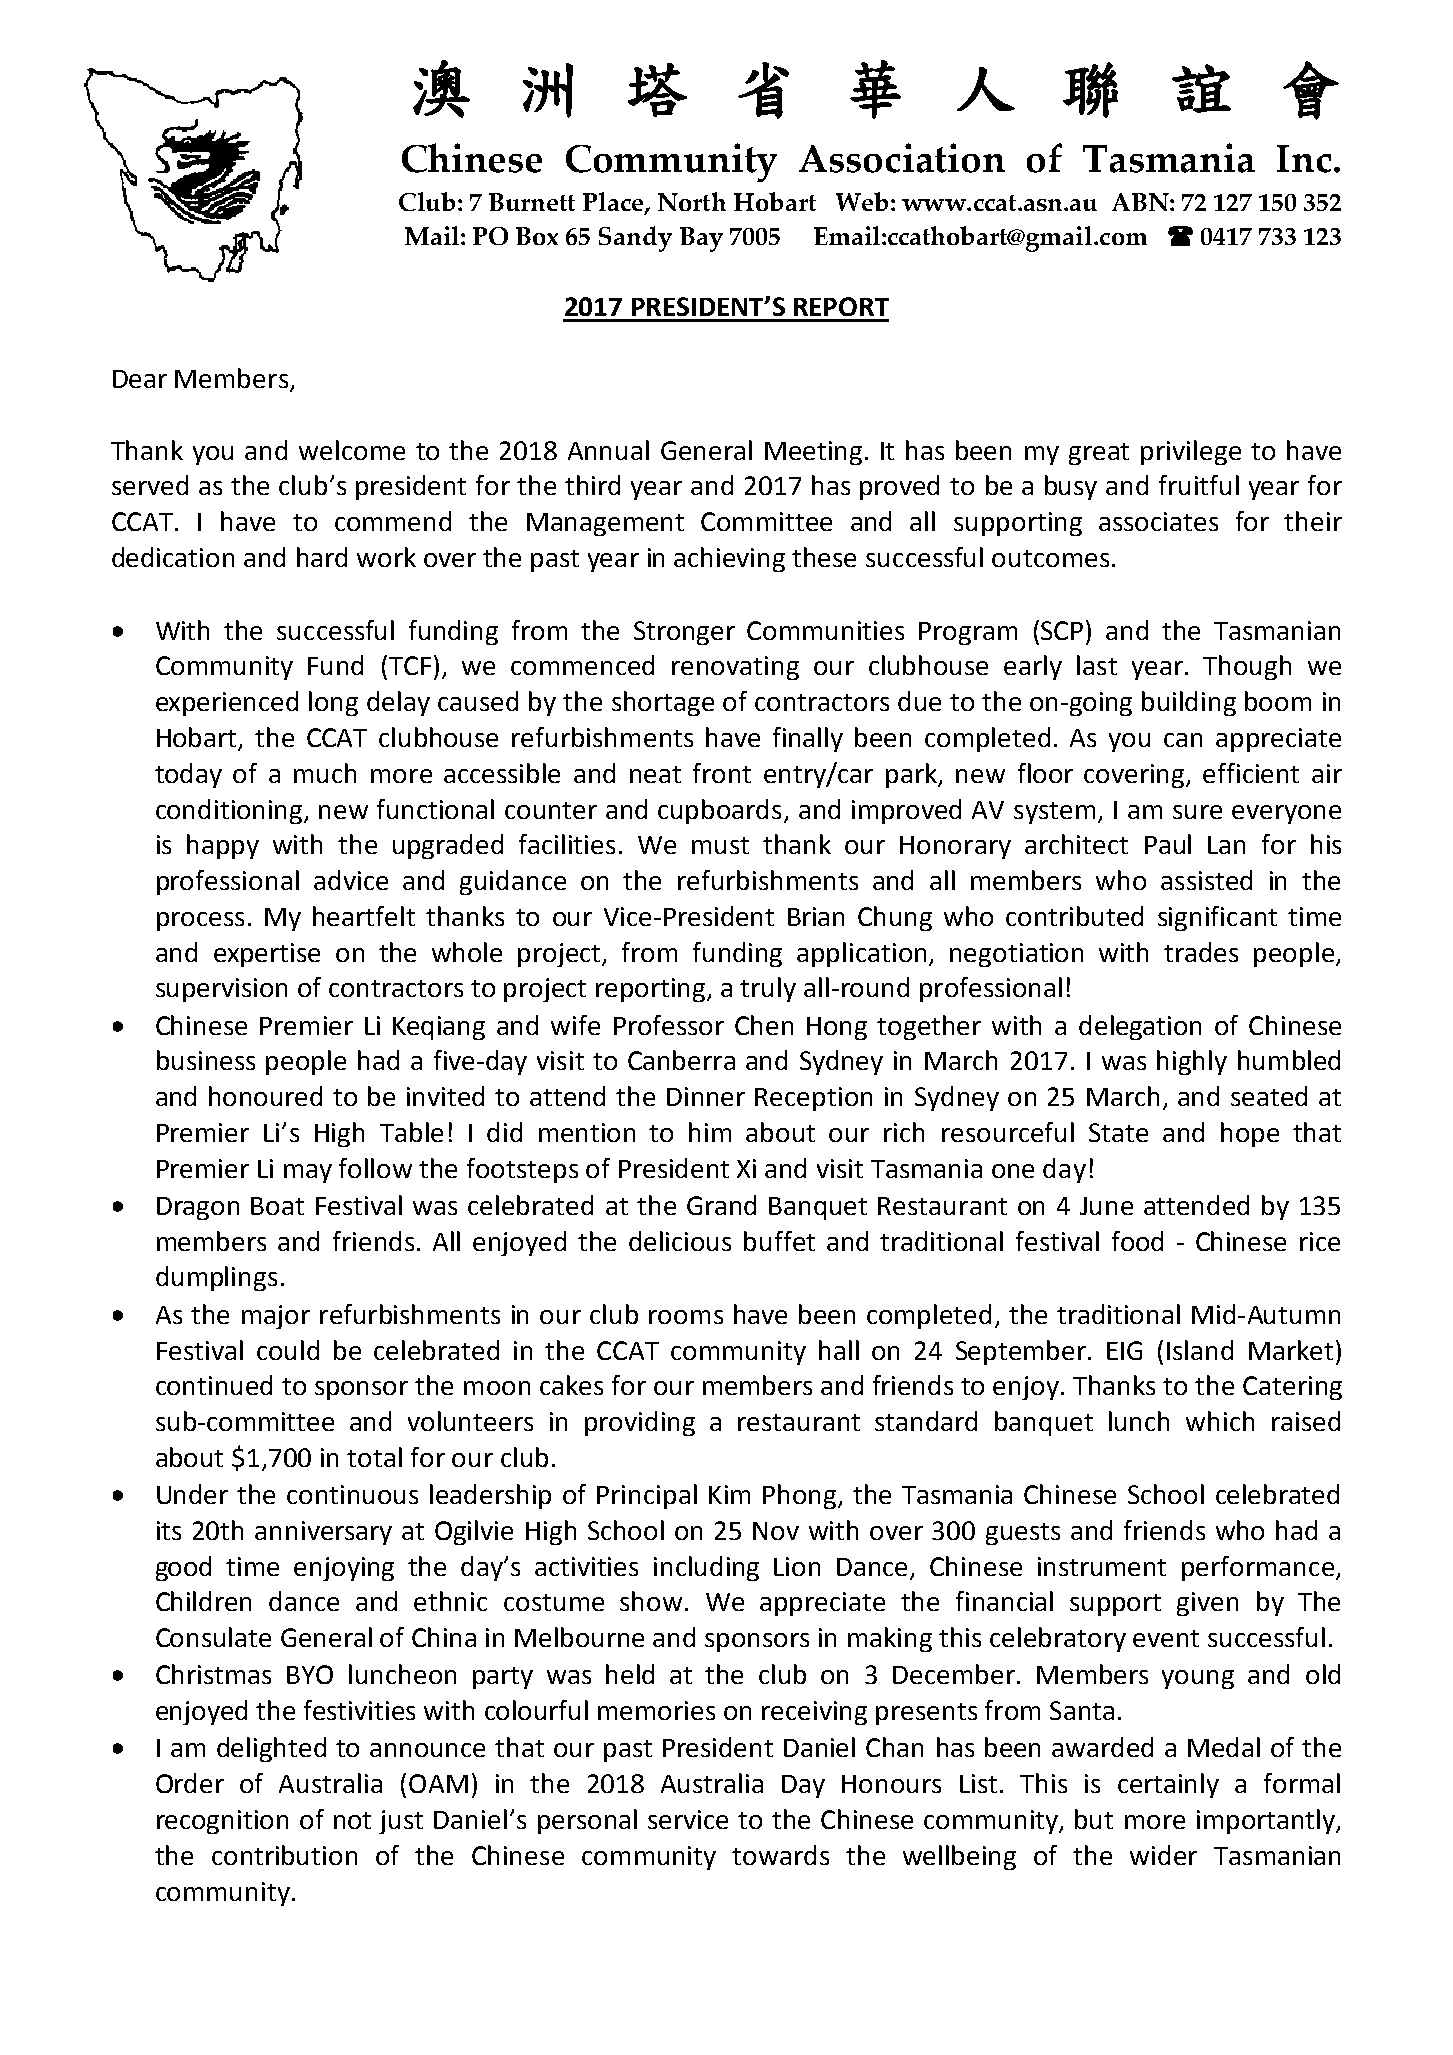  Describe the element at coordinates (692, 201) in the page. I see `North` at that location.
